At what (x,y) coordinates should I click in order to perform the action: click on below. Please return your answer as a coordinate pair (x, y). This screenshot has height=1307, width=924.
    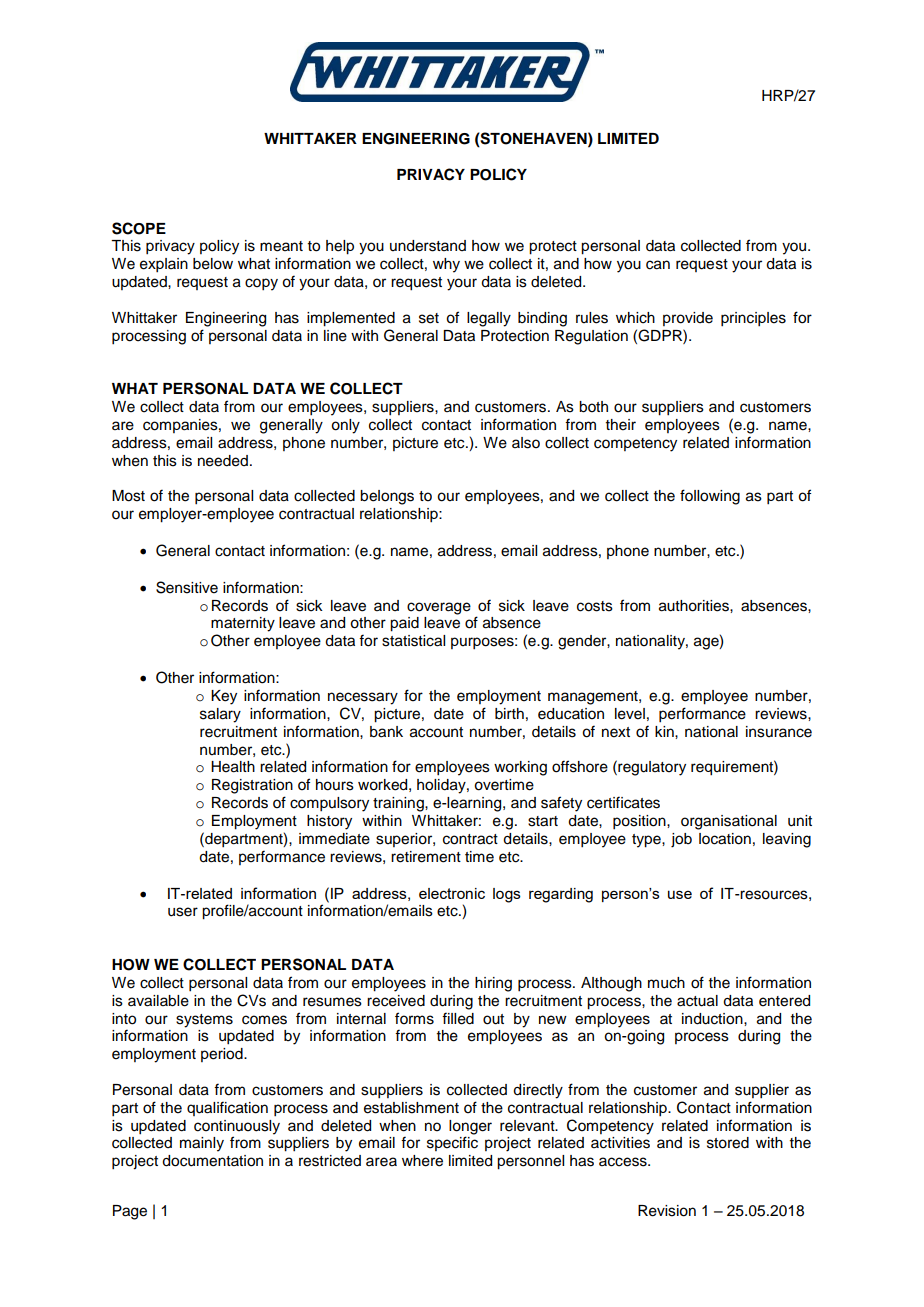
    Looking at the image, I should click on (213, 264).
